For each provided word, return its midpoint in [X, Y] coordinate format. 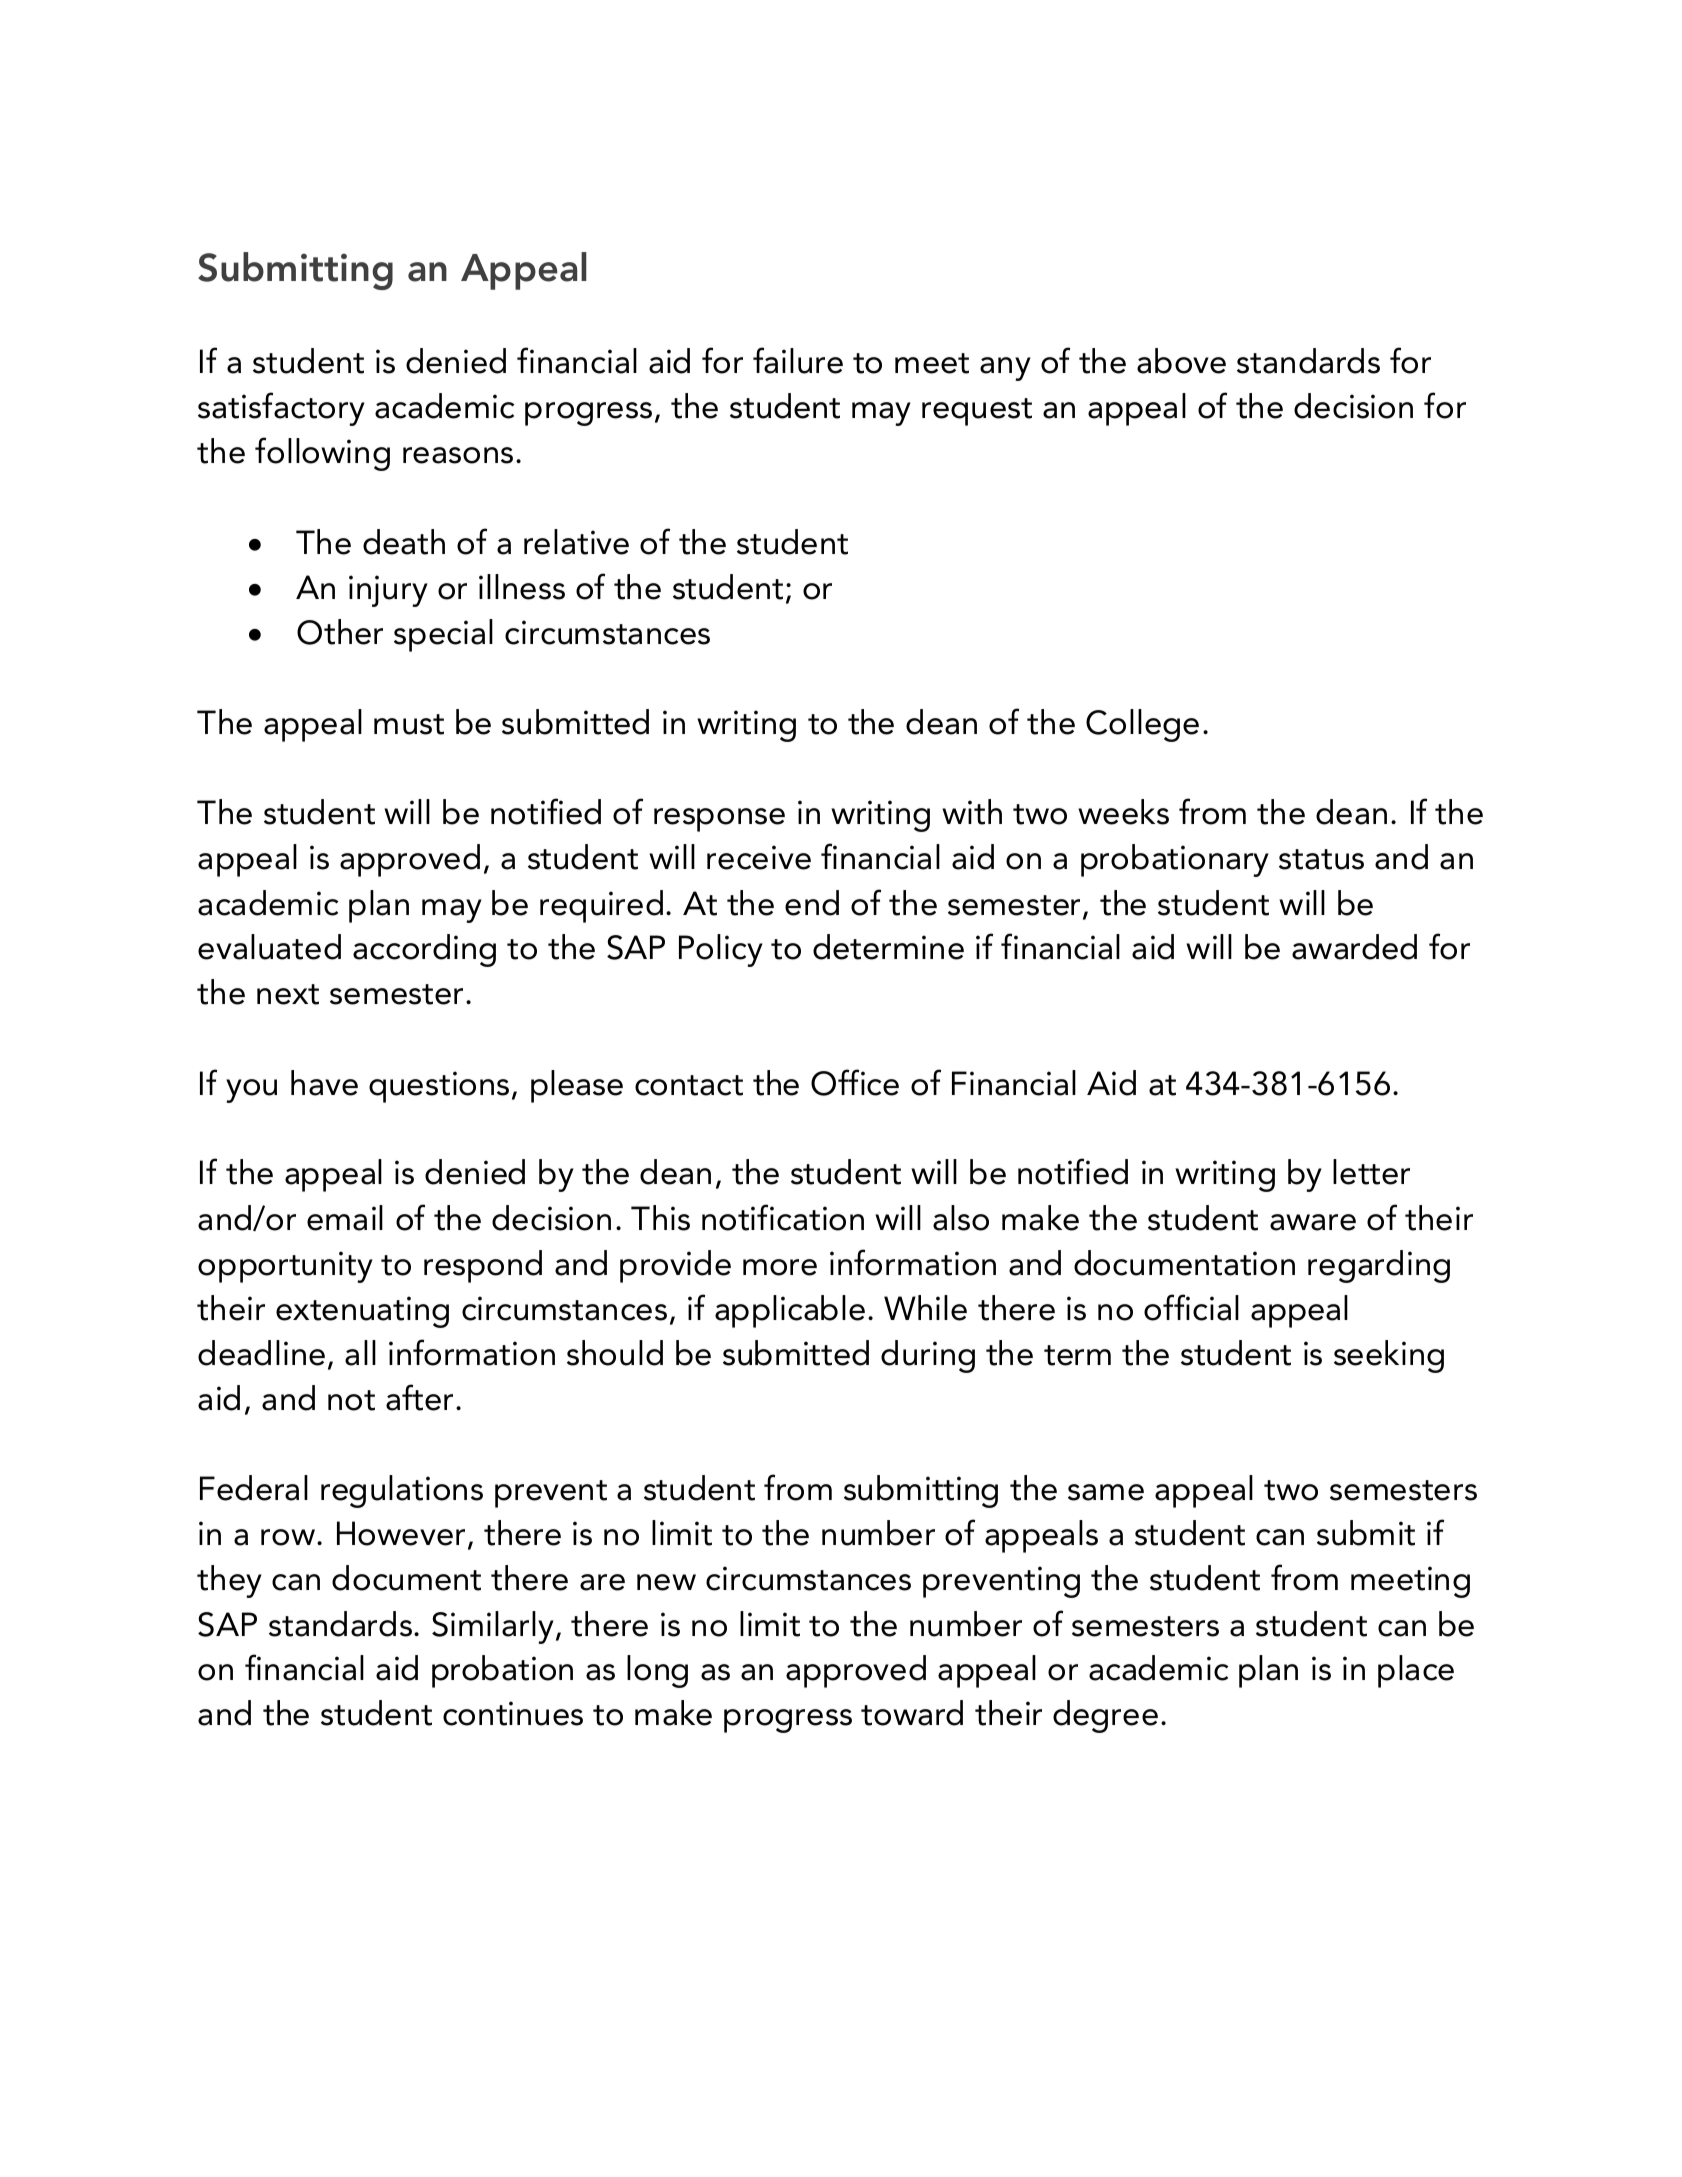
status [1321, 859]
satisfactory [281, 409]
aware [1313, 1222]
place [1416, 1671]
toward [912, 1713]
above [1181, 361]
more [780, 1267]
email [345, 1218]
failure [798, 360]
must [409, 724]
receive [759, 857]
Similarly [493, 1627]
